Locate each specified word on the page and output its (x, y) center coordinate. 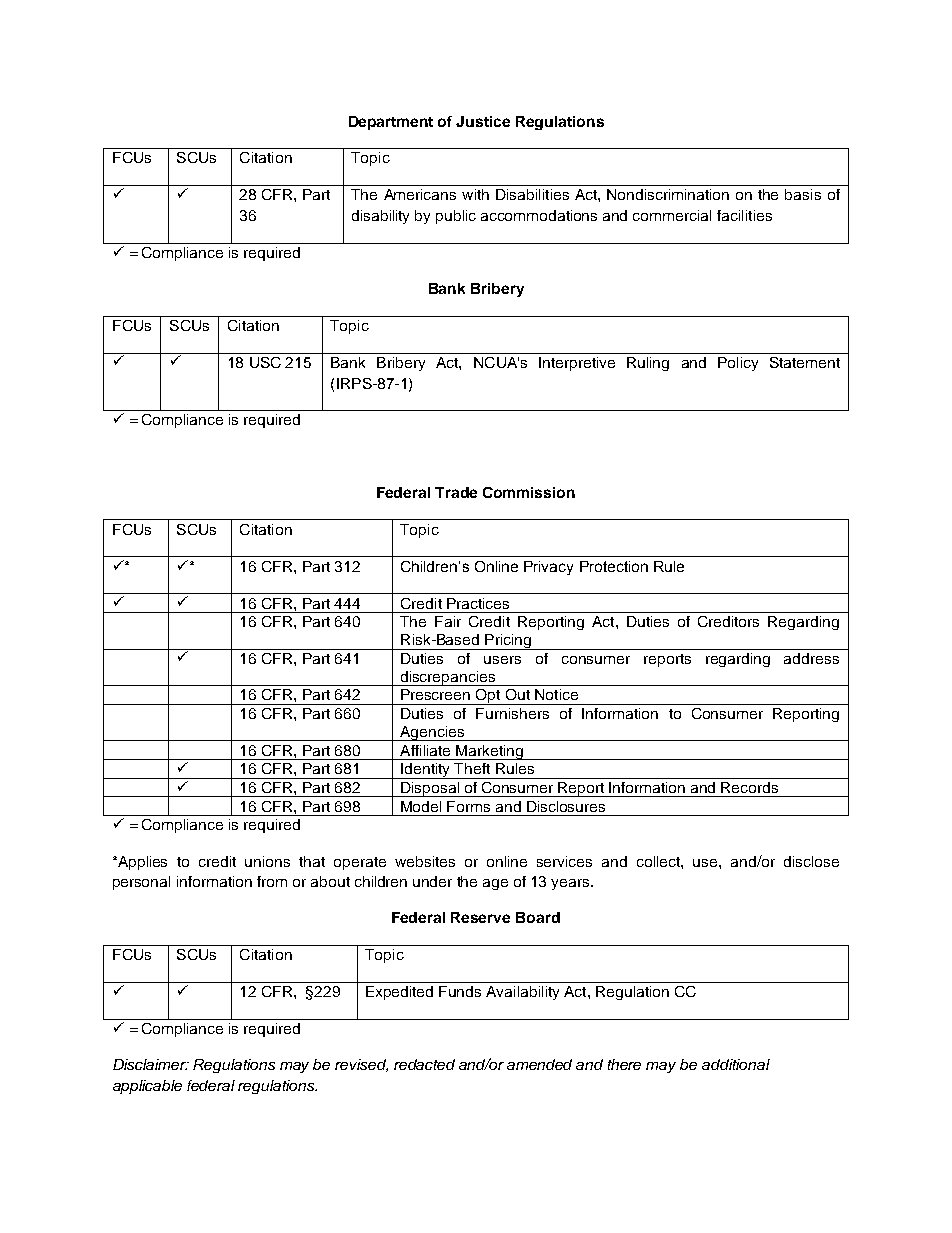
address (811, 658)
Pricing (508, 642)
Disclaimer (151, 1064)
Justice (483, 121)
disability (380, 217)
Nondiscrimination (668, 194)
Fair (448, 621)
